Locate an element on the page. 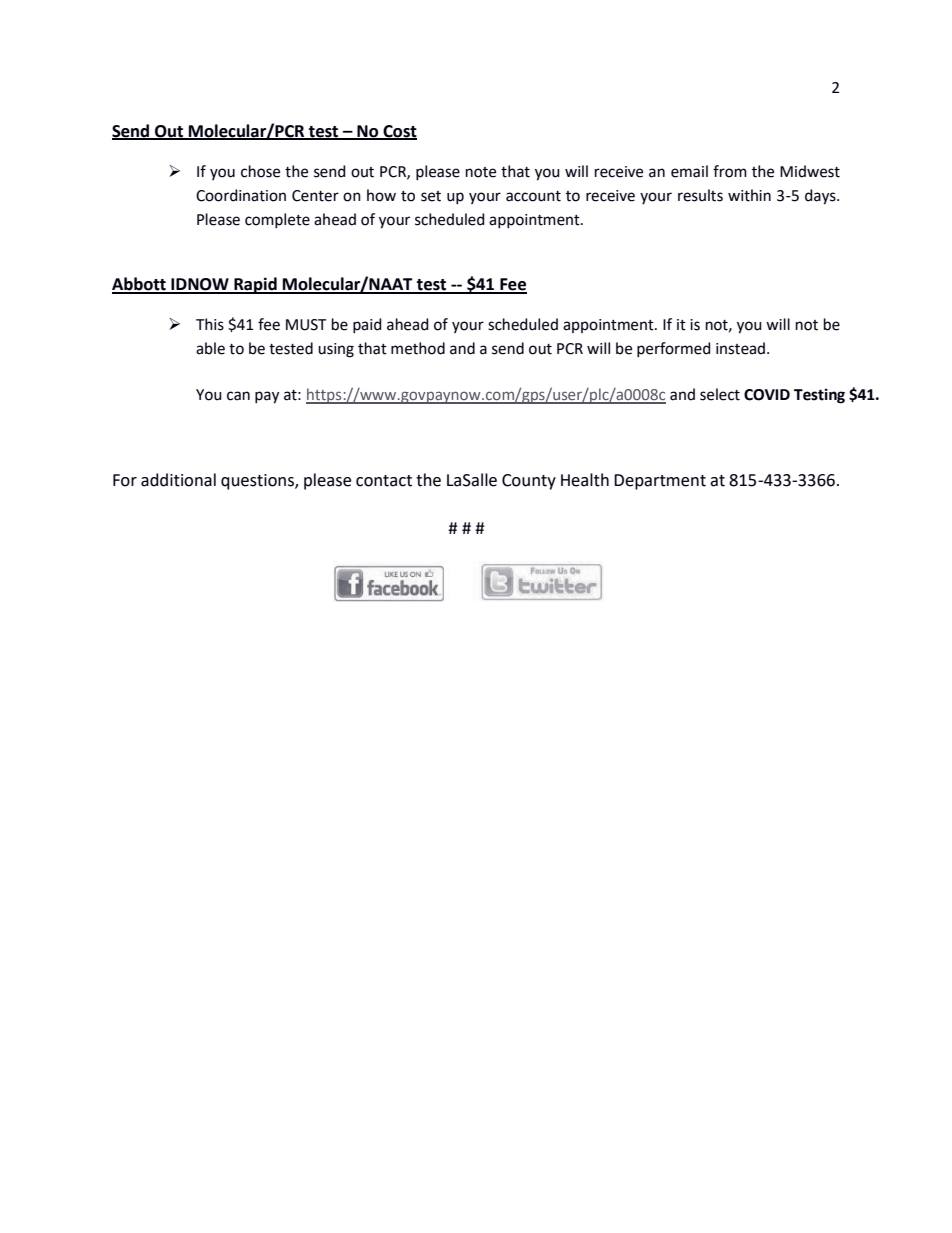 The width and height of the document is (952, 1233). within is located at coordinates (749, 195).
